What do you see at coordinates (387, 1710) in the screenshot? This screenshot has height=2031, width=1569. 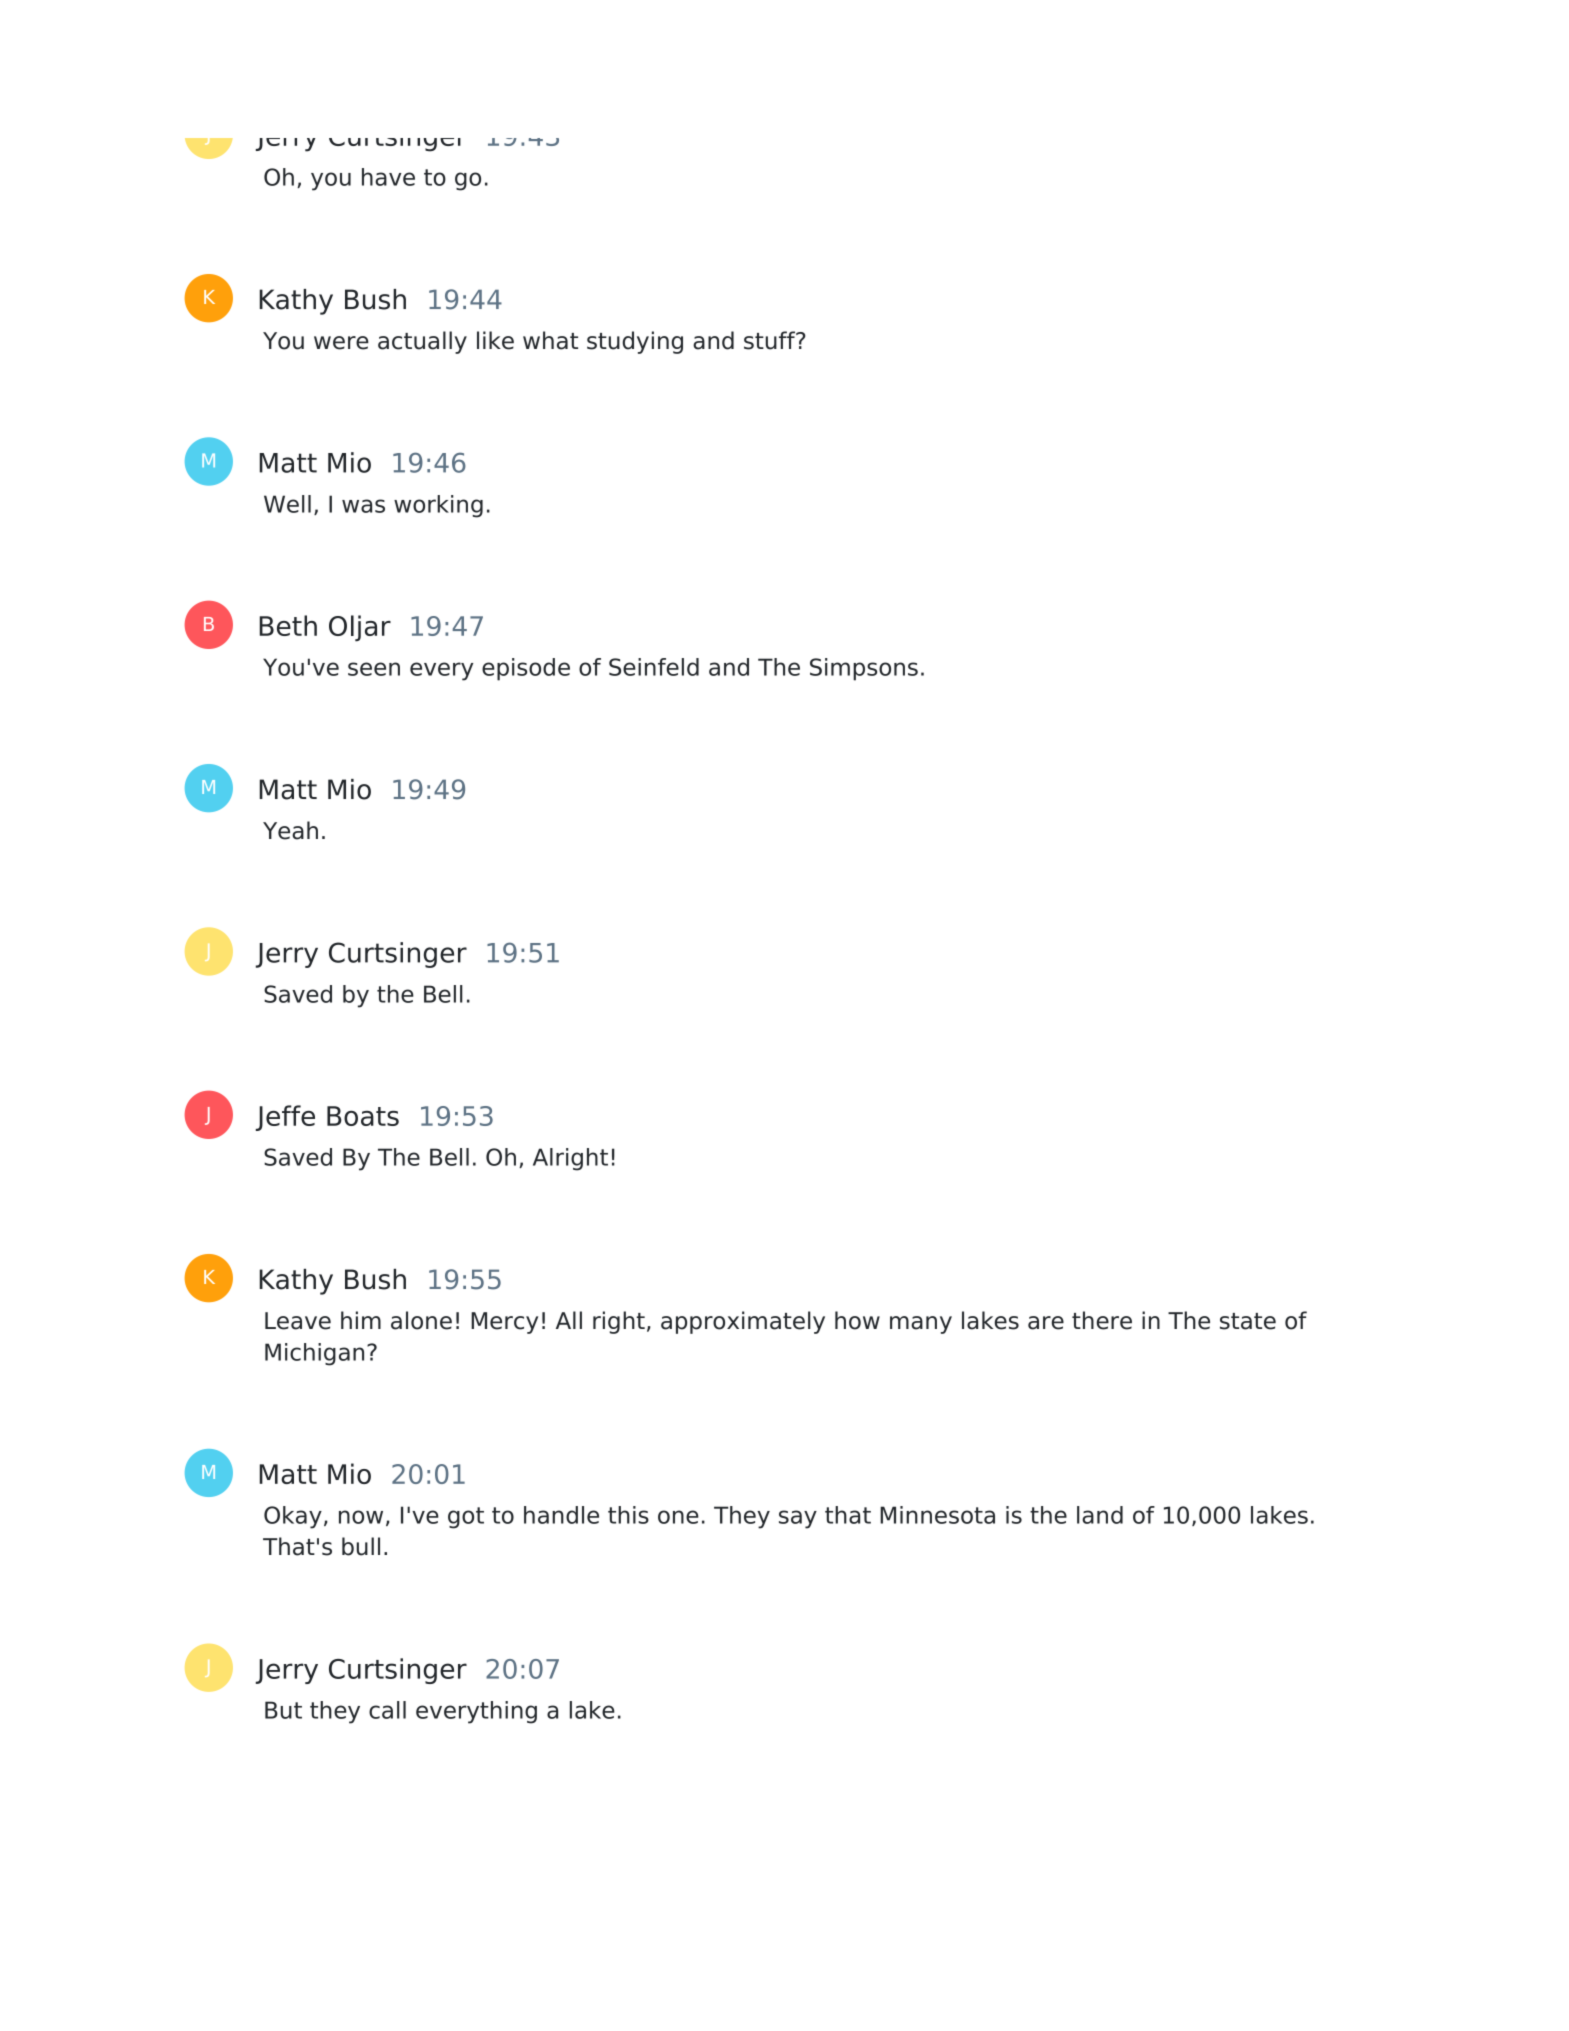 I see `call` at bounding box center [387, 1710].
